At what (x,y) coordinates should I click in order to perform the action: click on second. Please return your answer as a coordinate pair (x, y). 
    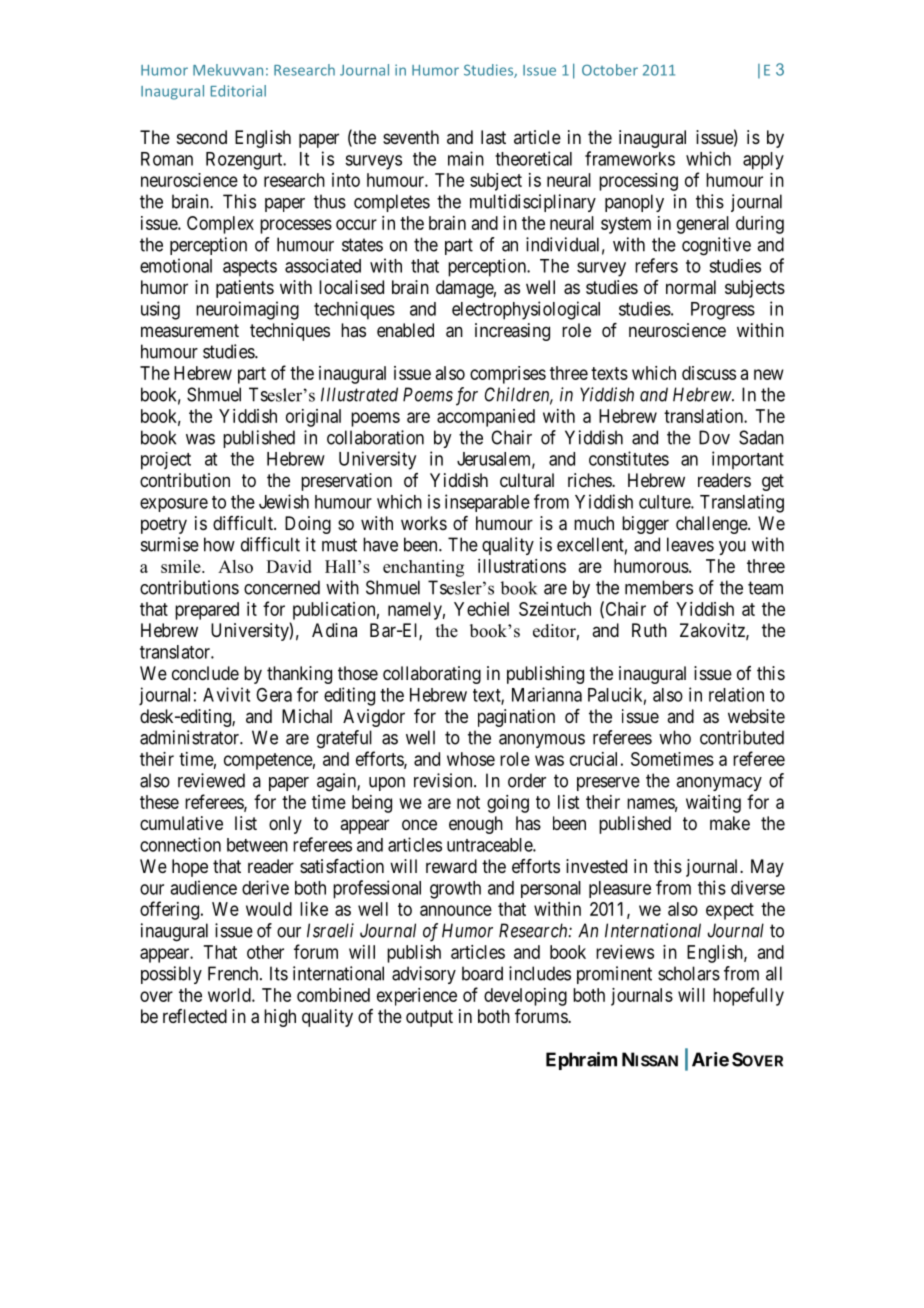
    Looking at the image, I should click on (202, 137).
